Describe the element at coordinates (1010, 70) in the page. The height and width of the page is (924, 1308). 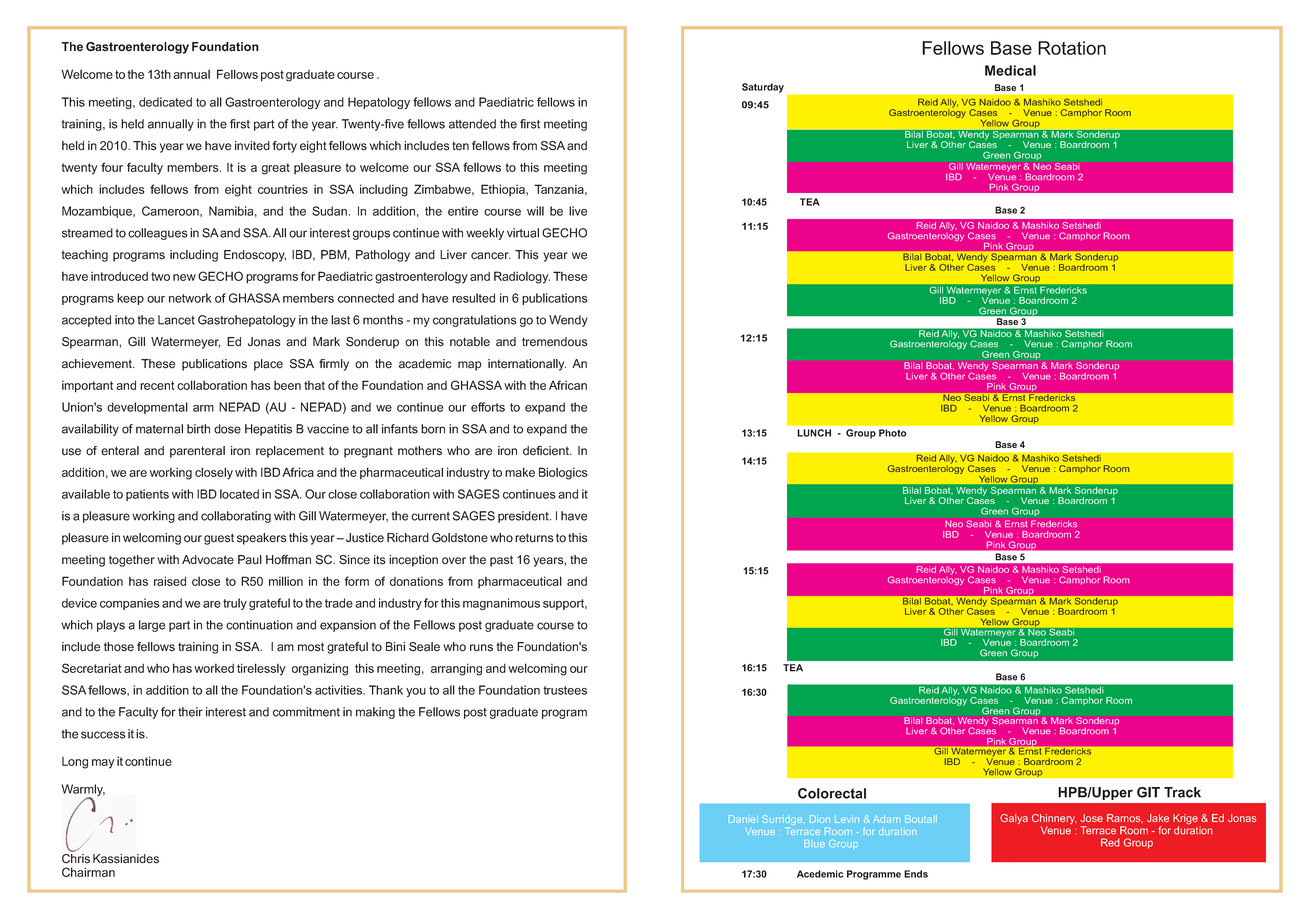
I see `Medical` at that location.
